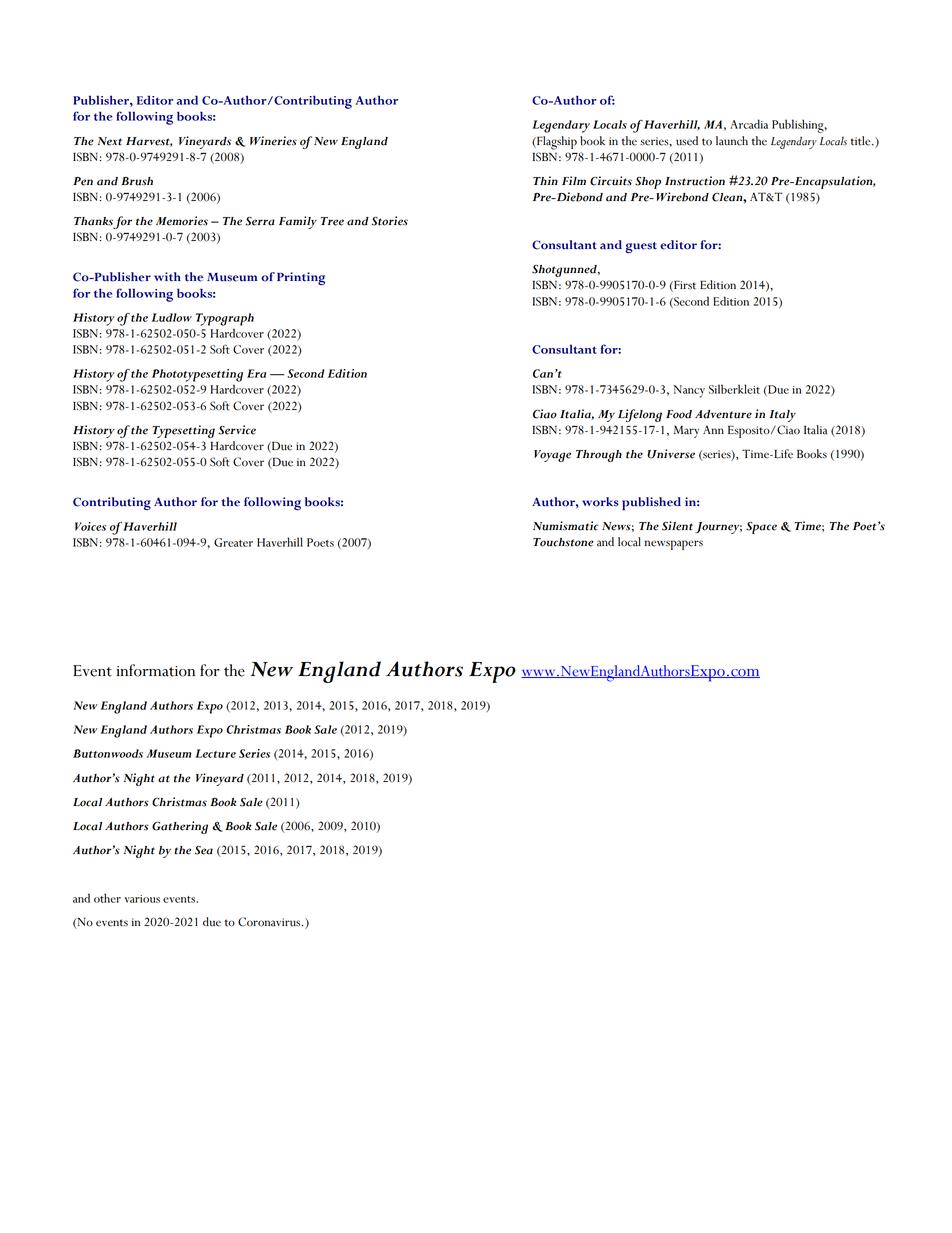  I want to click on Space, so click(761, 528).
